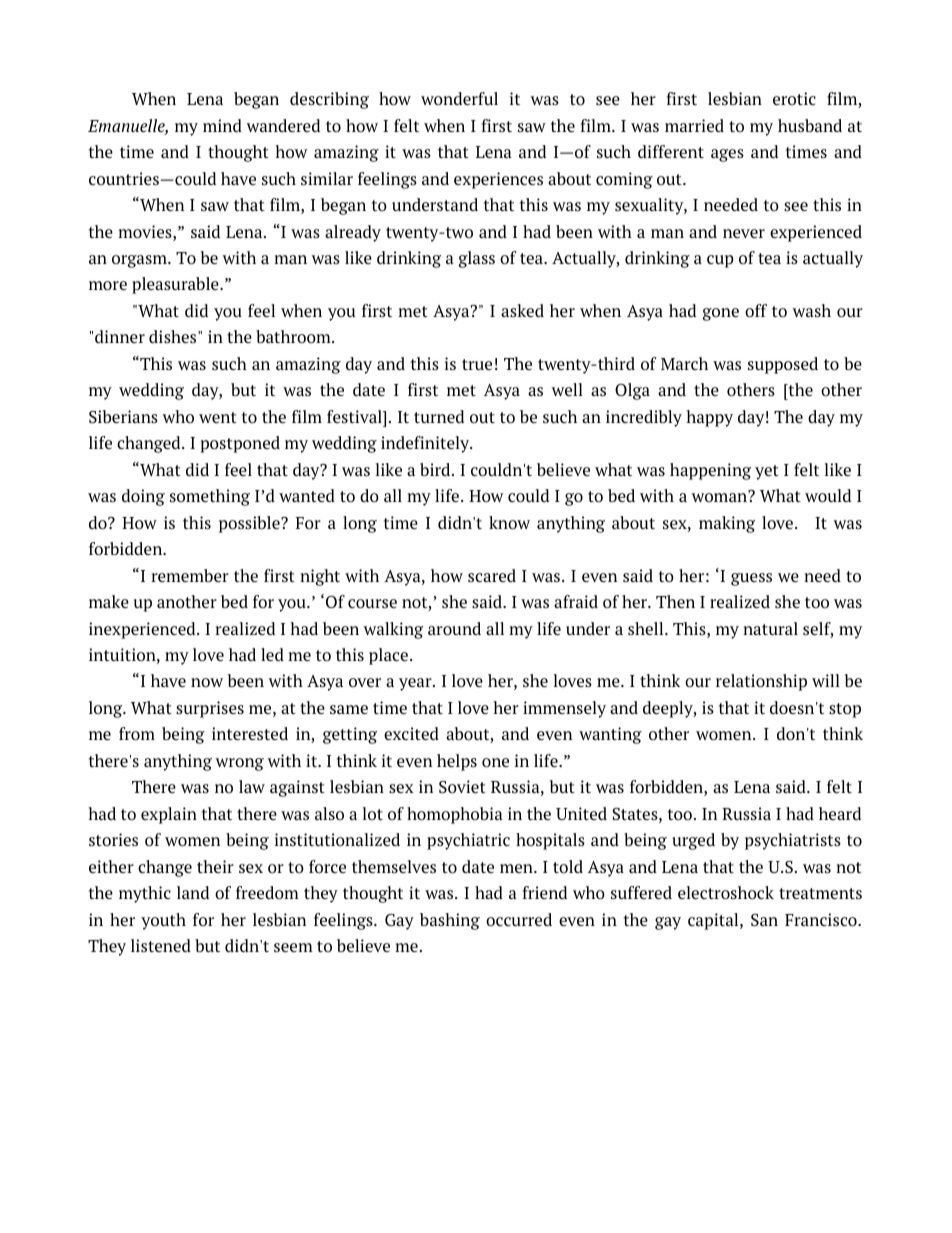 The image size is (952, 1233). I want to click on bashing, so click(450, 921).
